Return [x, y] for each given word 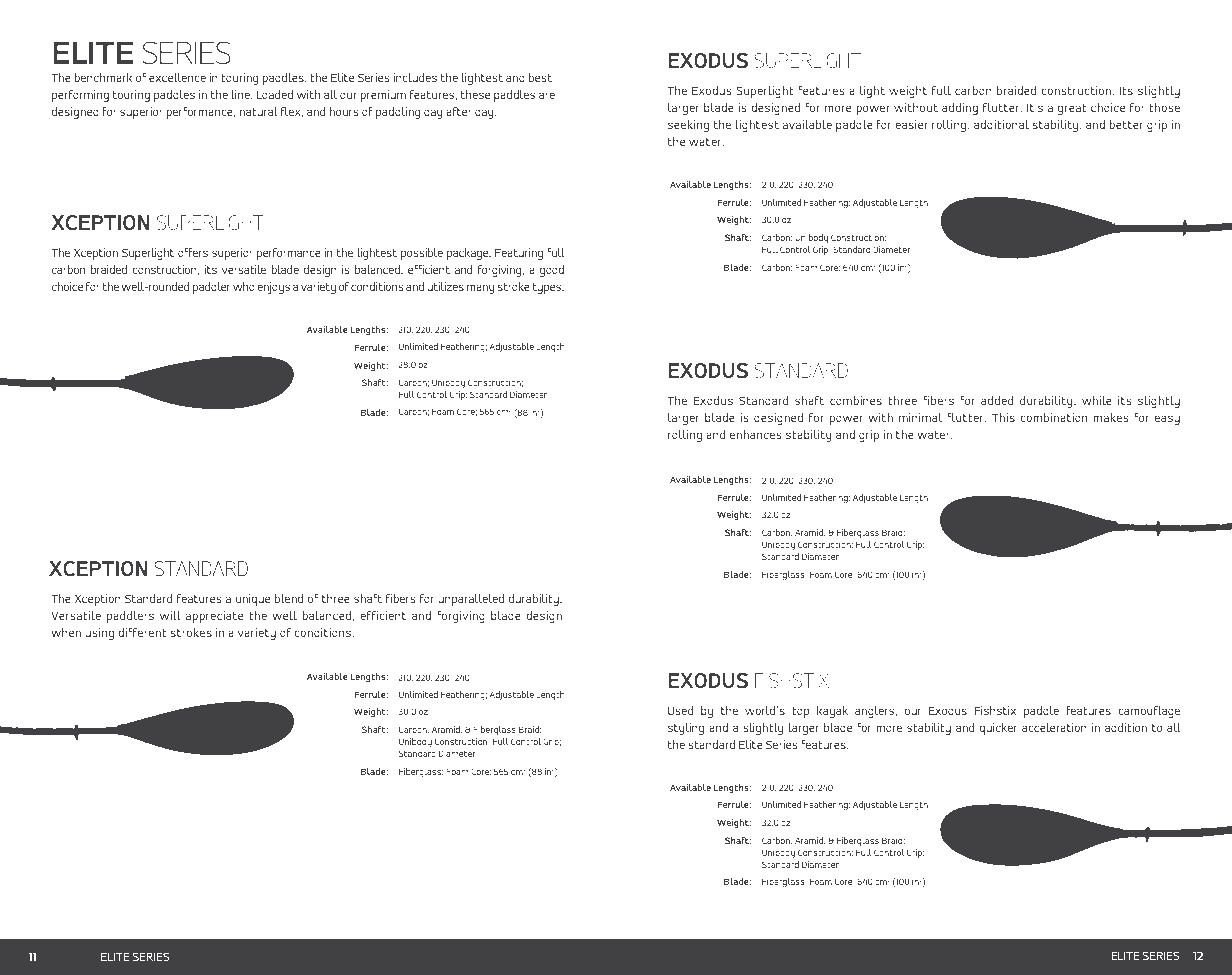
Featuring [519, 254]
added [997, 400]
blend [289, 598]
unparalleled [471, 600]
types [548, 288]
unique [252, 600]
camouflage [1149, 712]
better [1126, 124]
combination [1053, 417]
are [547, 95]
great [1072, 109]
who [244, 286]
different [142, 632]
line [241, 94]
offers [193, 252]
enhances [756, 434]
